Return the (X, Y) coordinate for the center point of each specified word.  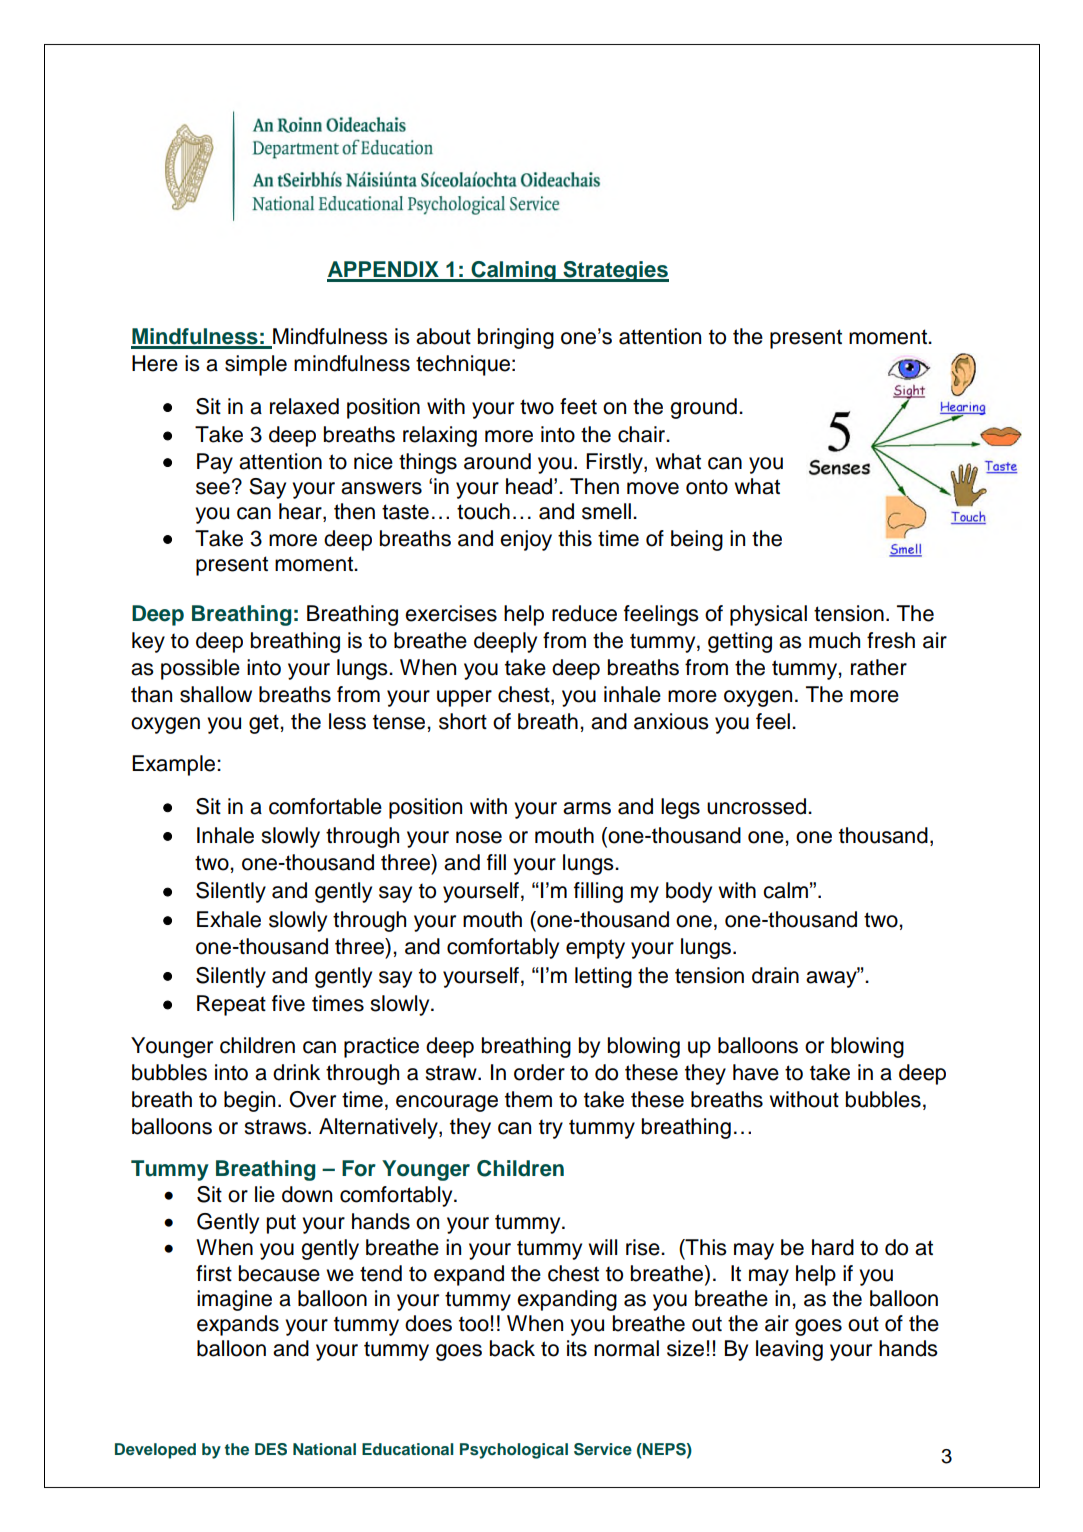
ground (703, 408)
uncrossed (758, 806)
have (756, 1072)
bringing (516, 338)
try (551, 1129)
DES (271, 1449)
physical (768, 615)
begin (249, 1101)
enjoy (526, 540)
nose (479, 837)
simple (256, 365)
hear (301, 512)
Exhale (229, 919)
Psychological (514, 1451)
